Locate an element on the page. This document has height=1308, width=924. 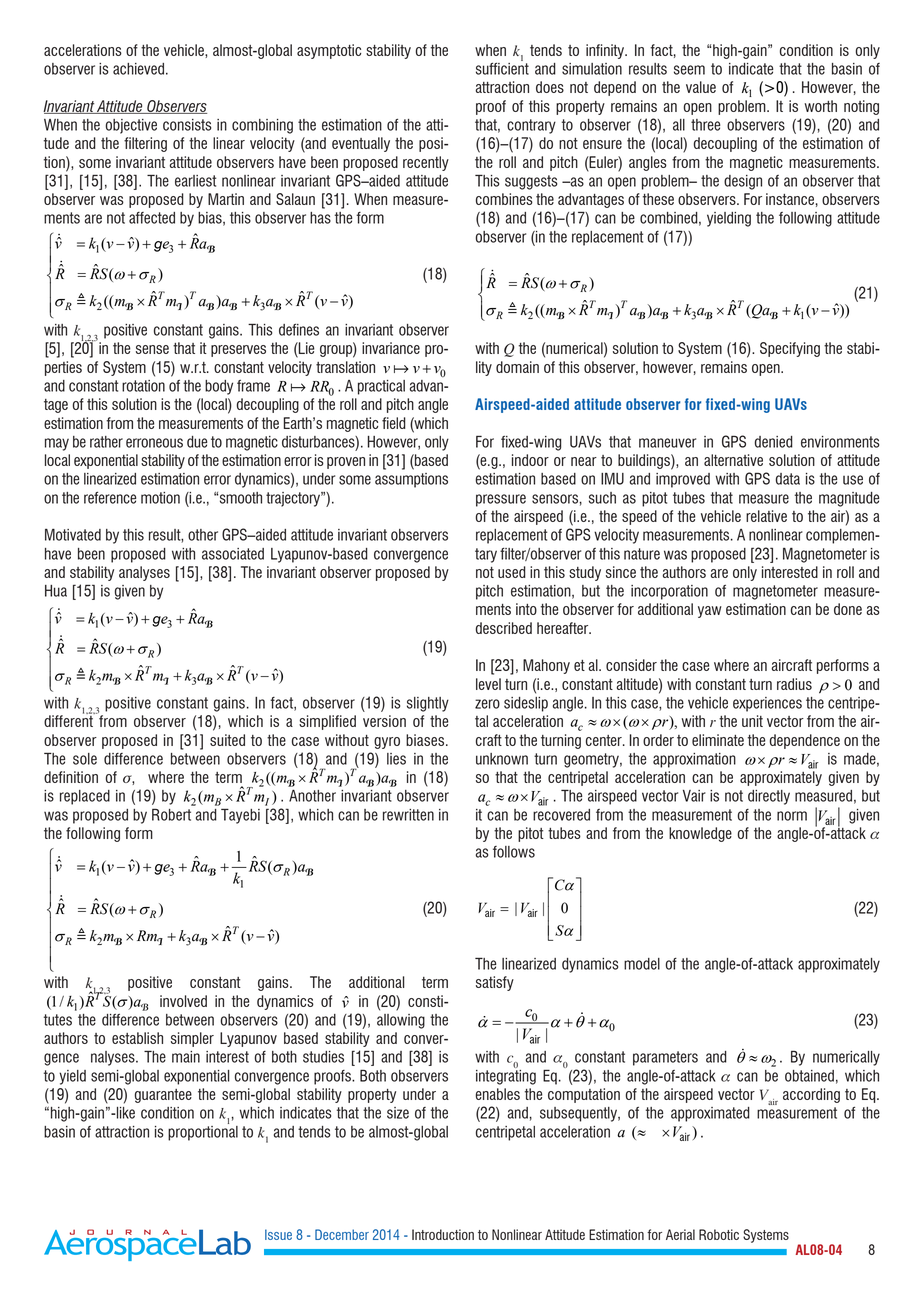
satisfy is located at coordinates (495, 983).
